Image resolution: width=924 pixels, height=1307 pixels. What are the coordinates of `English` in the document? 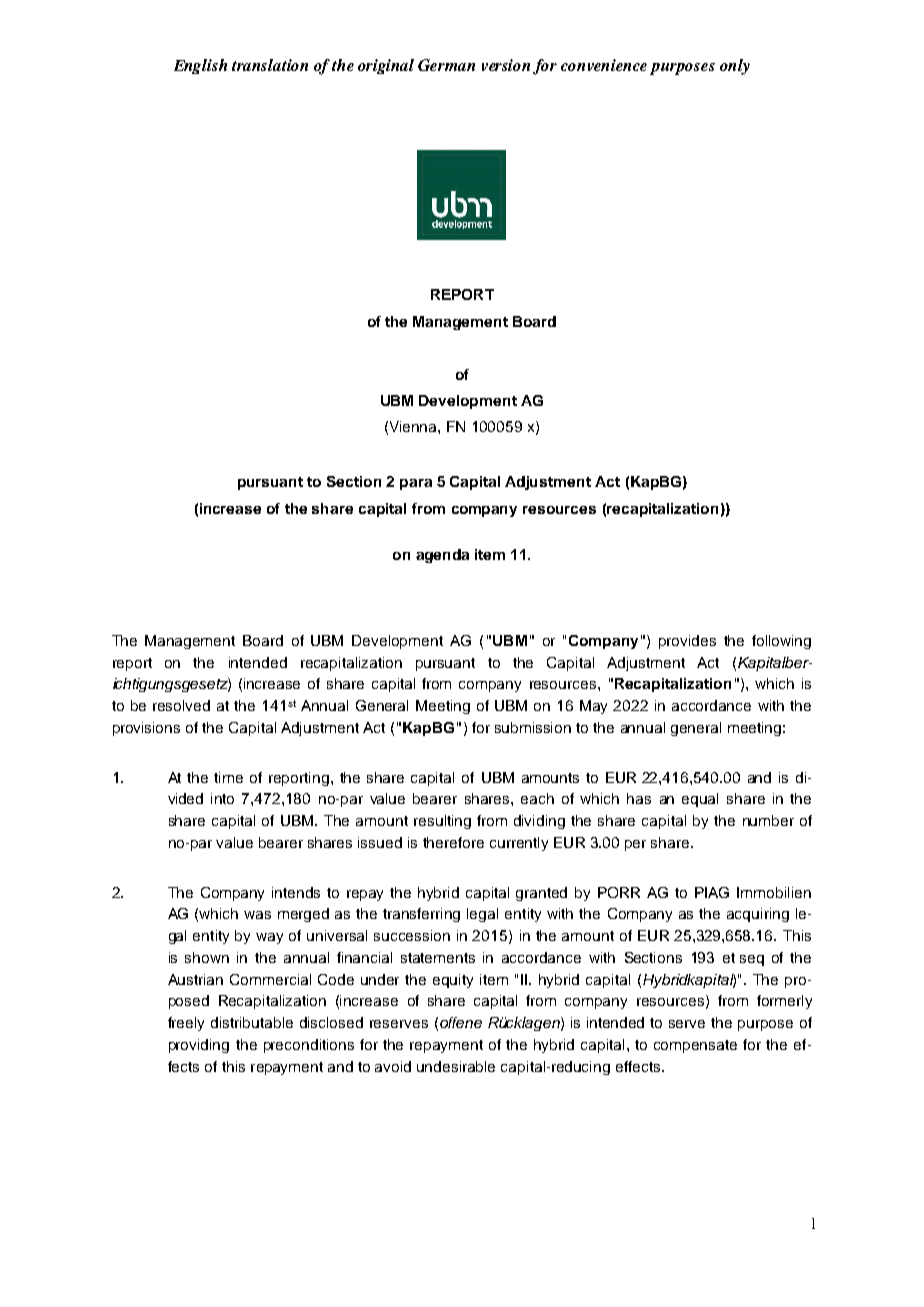 It's located at (200, 66).
